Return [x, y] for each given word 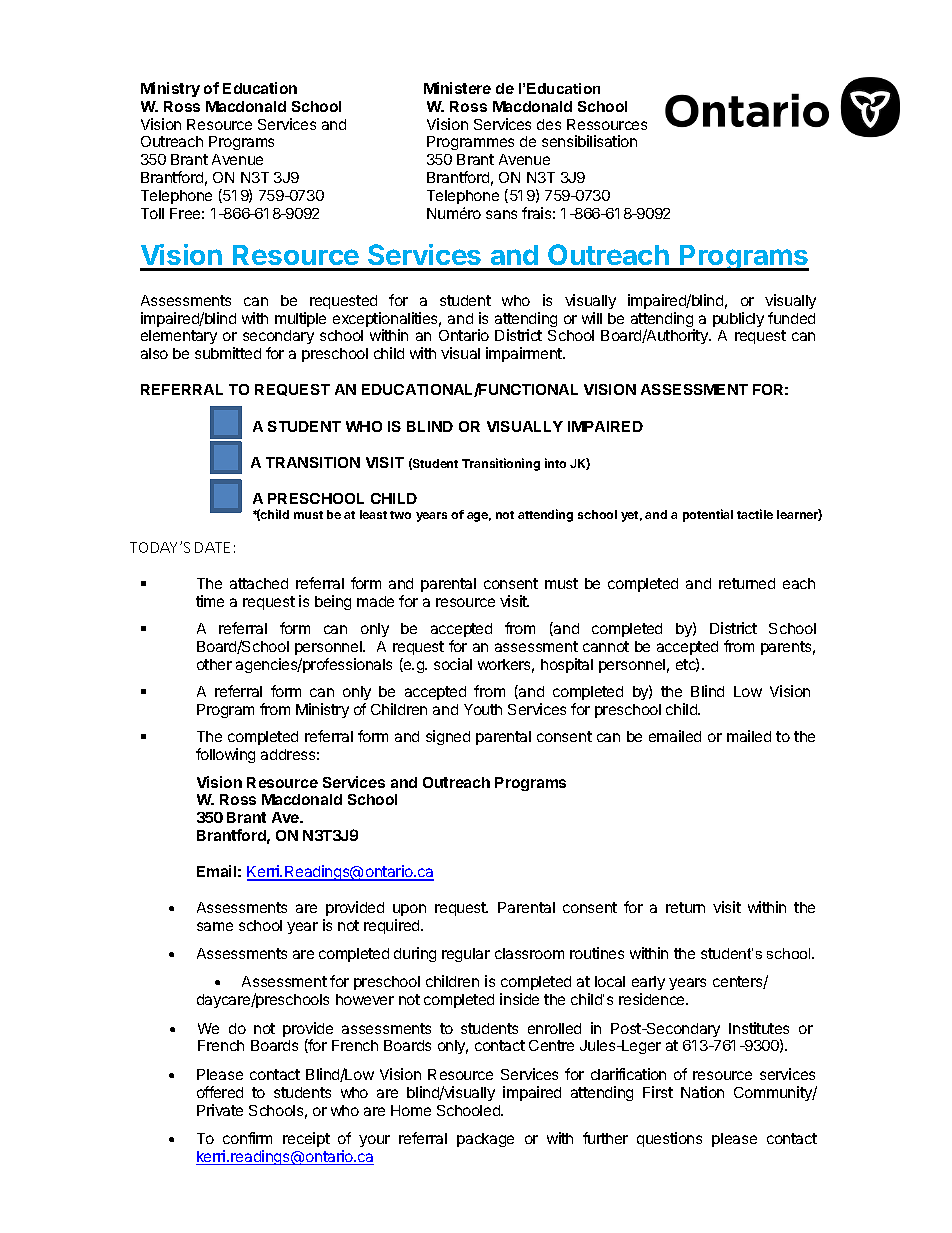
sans [501, 214]
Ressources [607, 124]
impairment [525, 354]
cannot [606, 646]
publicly [738, 319]
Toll [152, 213]
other [214, 664]
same [215, 926]
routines [597, 953]
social [453, 664]
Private [220, 1110]
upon [409, 910]
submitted [228, 353]
